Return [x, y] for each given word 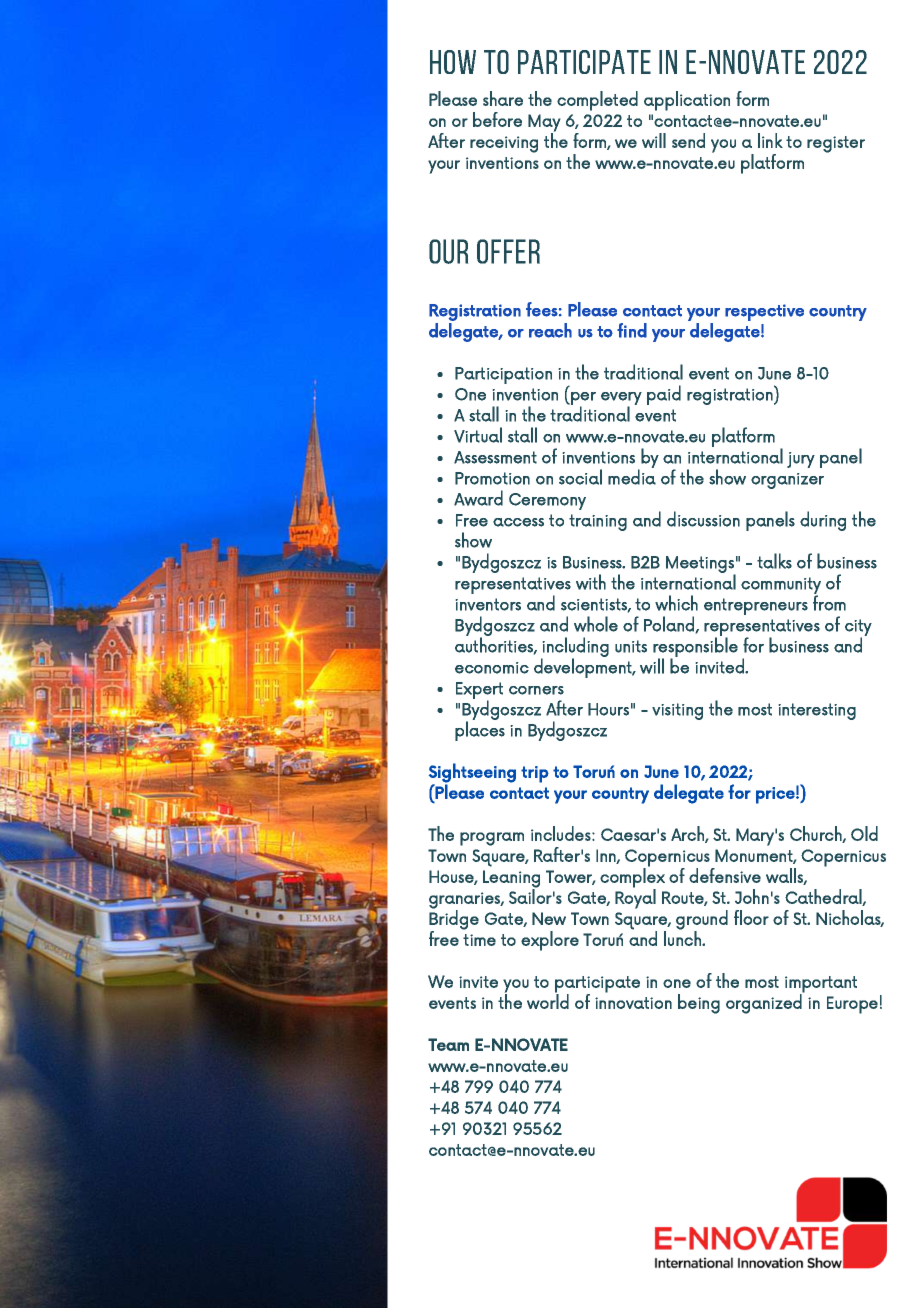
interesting [817, 711]
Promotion [492, 478]
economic [492, 668]
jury [801, 460]
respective [764, 312]
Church [817, 834]
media [632, 476]
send [688, 140]
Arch [688, 834]
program [492, 839]
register [836, 144]
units [631, 646]
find [632, 330]
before [497, 119]
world [548, 1000]
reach [550, 330]
